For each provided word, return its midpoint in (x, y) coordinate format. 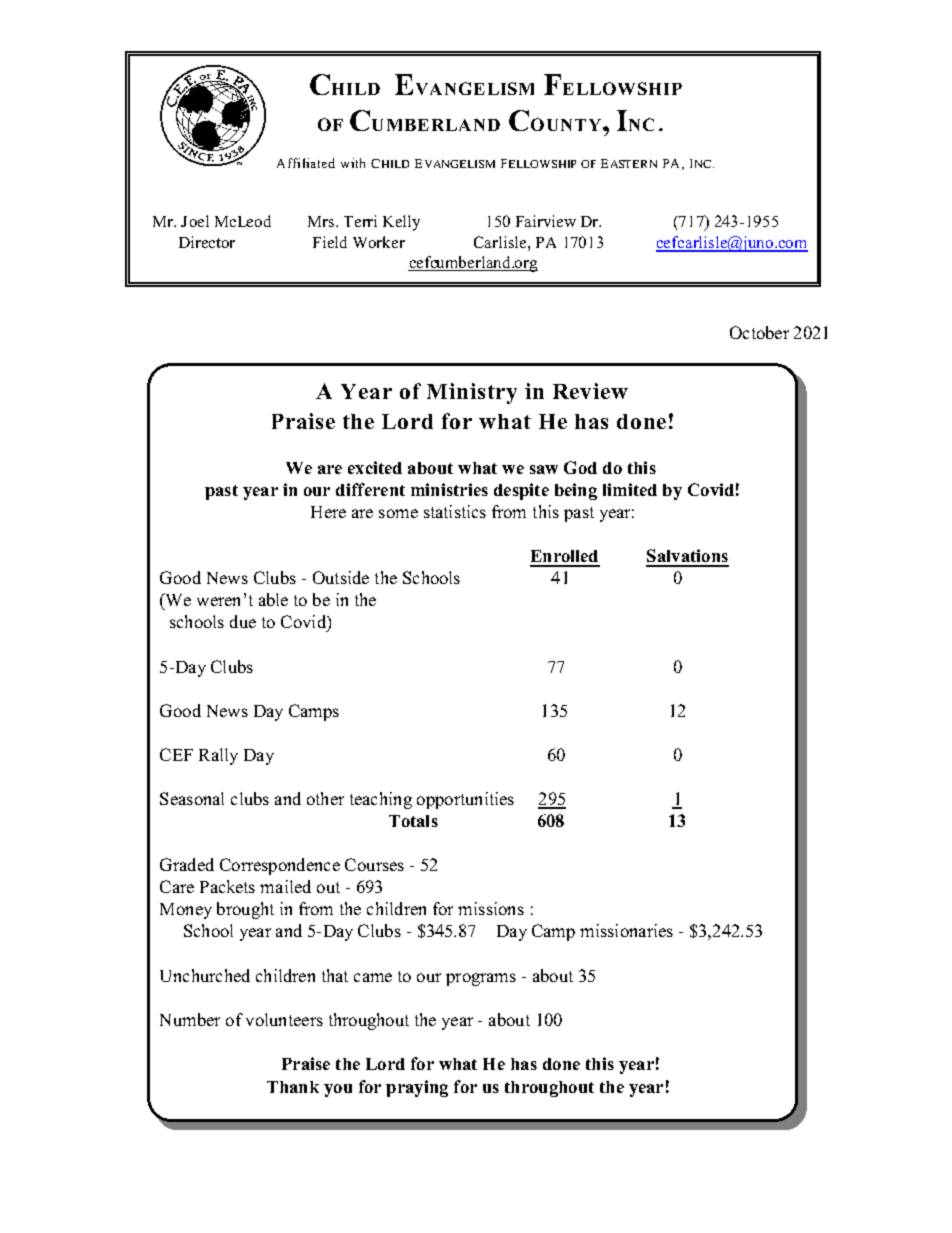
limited (630, 489)
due (243, 621)
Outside (341, 577)
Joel (195, 221)
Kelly (401, 223)
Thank (293, 1087)
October (759, 332)
